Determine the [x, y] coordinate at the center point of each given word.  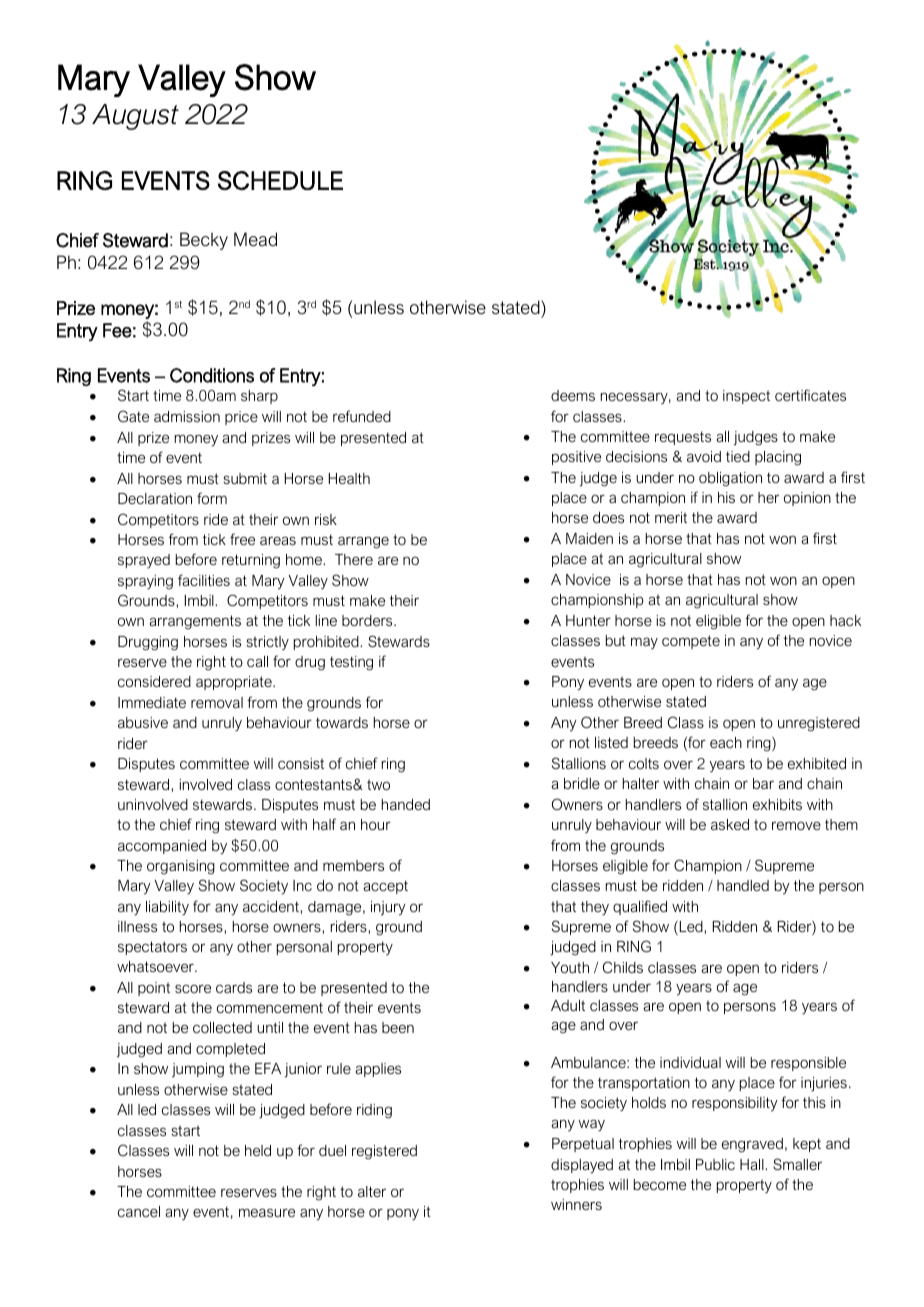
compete [691, 642]
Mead [255, 239]
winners [576, 1204]
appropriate [235, 683]
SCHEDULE [280, 180]
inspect [746, 397]
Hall [753, 1164]
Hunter [588, 620]
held [258, 1150]
